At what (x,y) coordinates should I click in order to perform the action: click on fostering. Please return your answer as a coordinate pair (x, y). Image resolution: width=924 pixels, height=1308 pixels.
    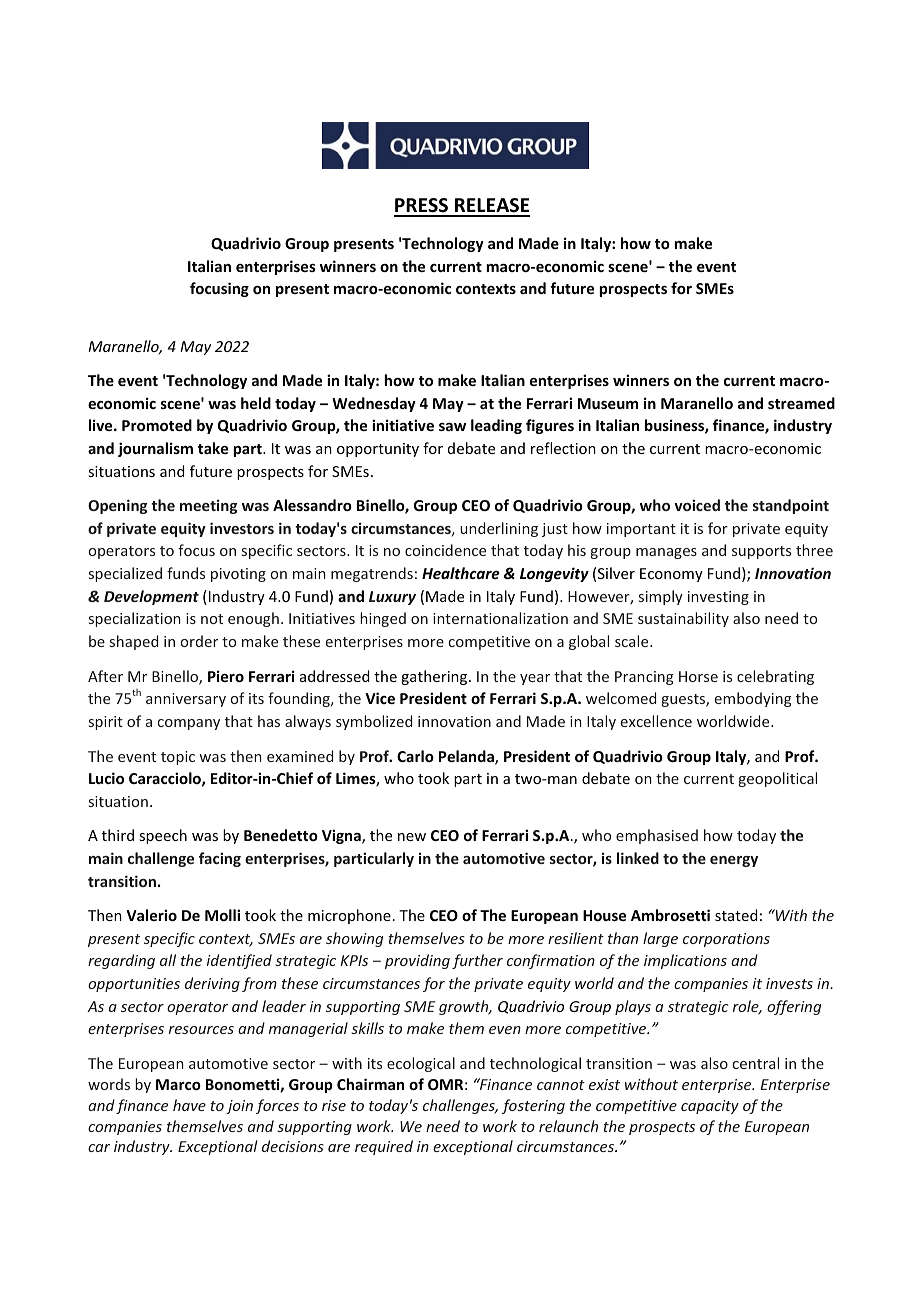
    Looking at the image, I should click on (533, 1106).
